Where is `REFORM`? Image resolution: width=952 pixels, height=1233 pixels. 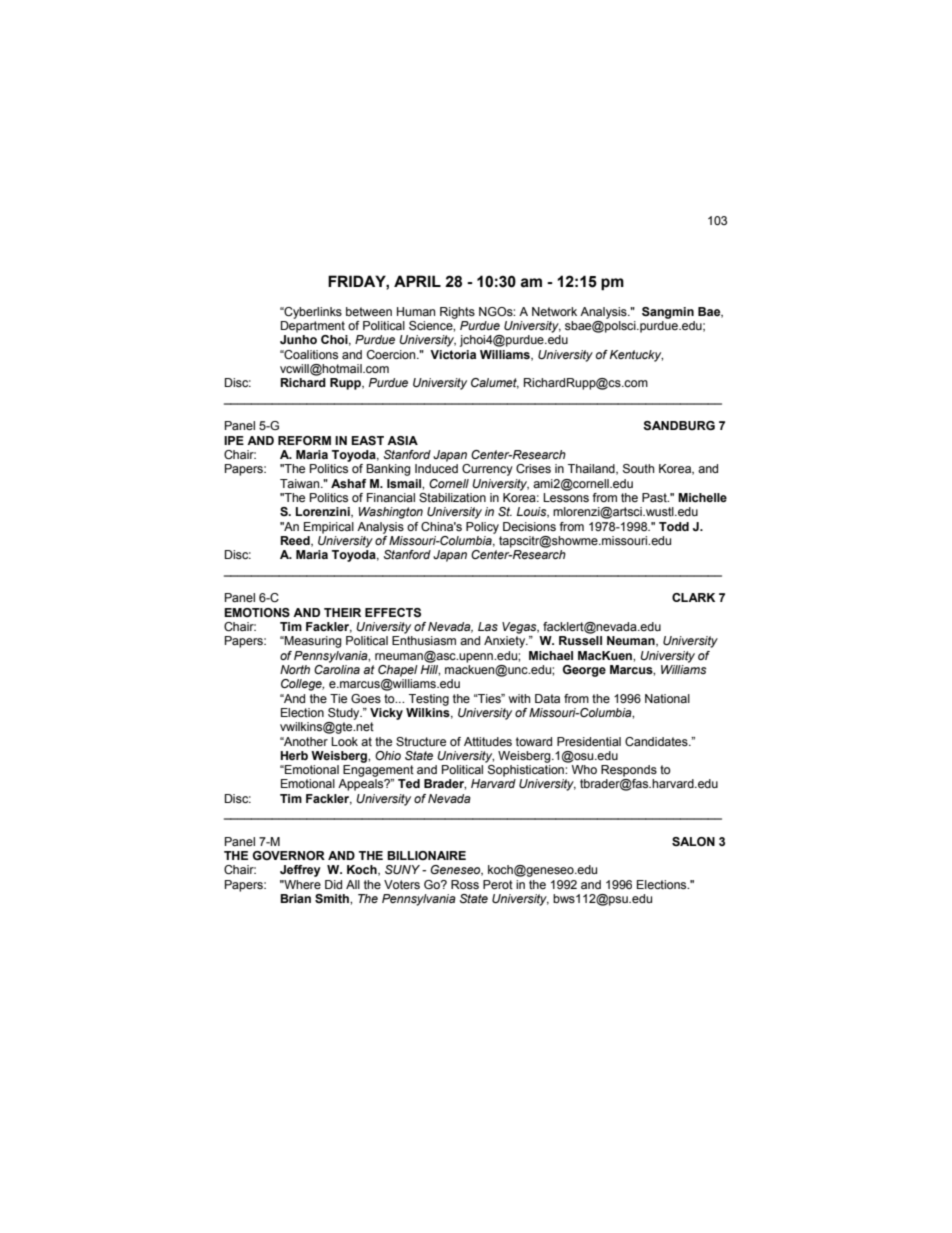
REFORM is located at coordinates (304, 440).
